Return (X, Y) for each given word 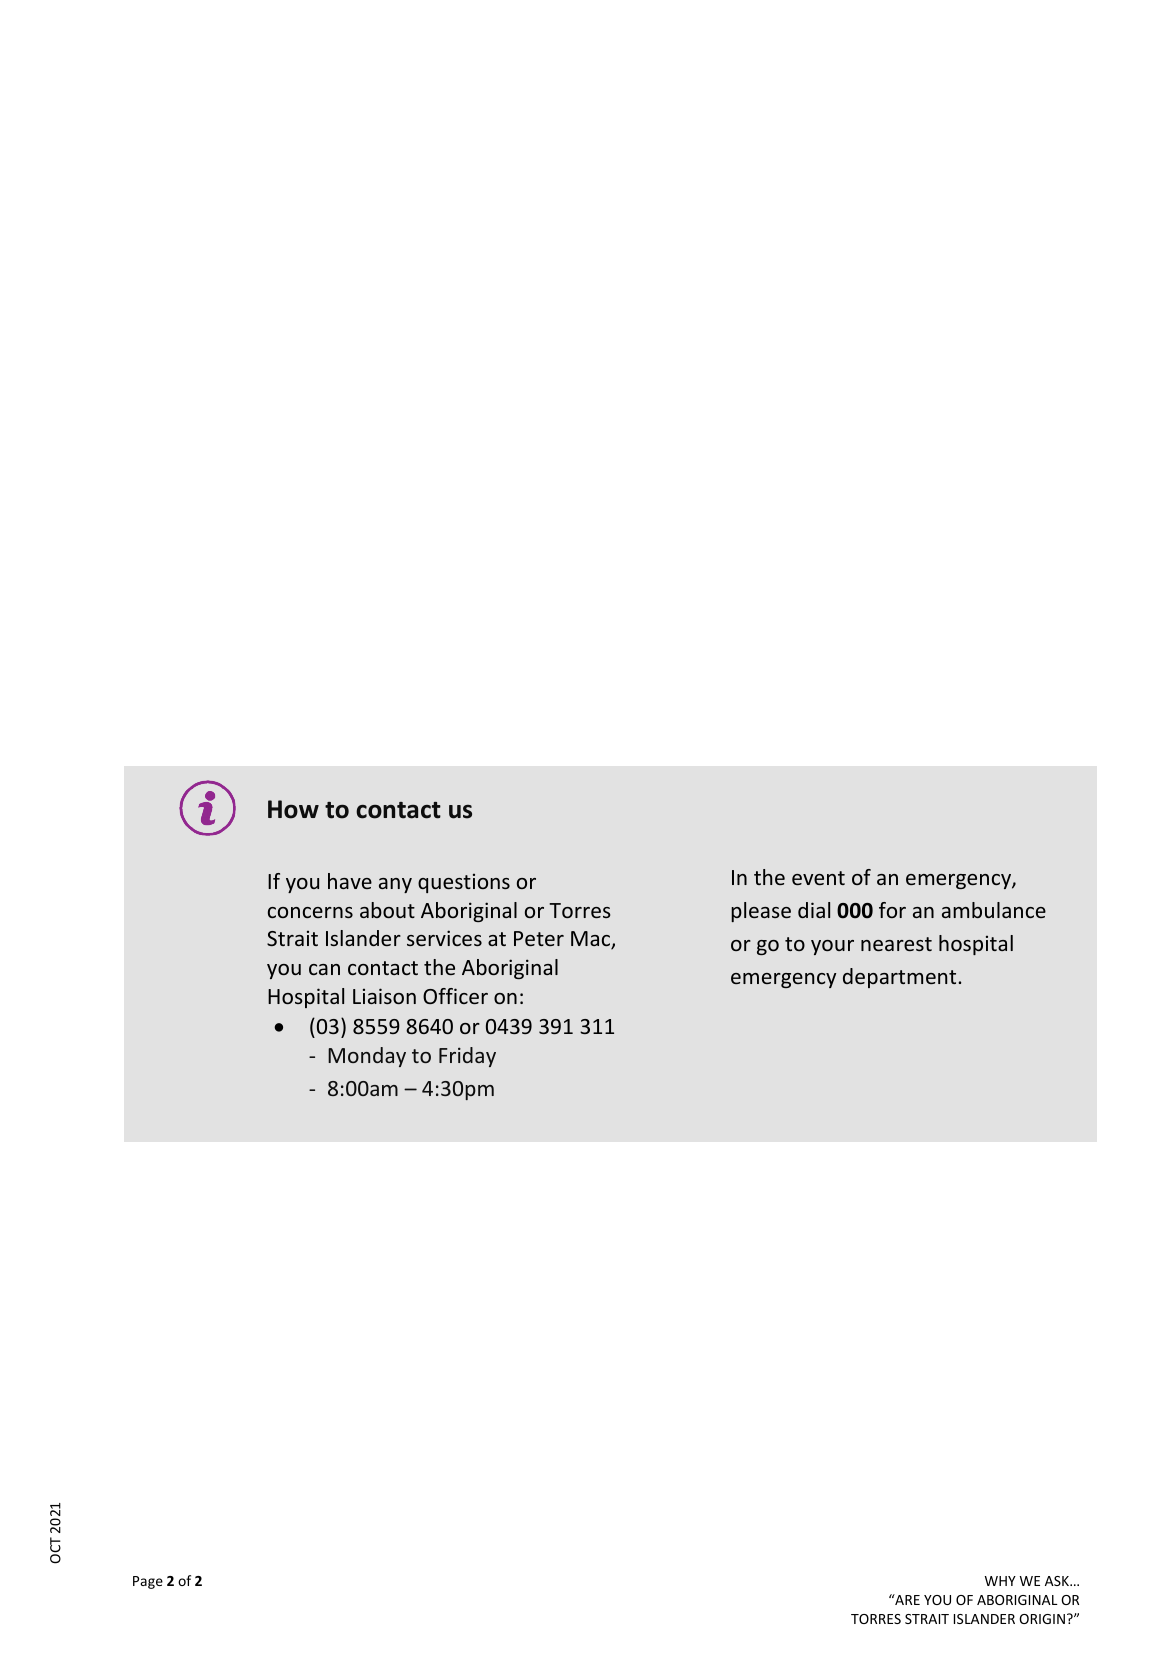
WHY (1000, 1581)
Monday (367, 1057)
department (901, 978)
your (832, 947)
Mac (592, 940)
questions (464, 883)
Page (148, 1582)
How (293, 809)
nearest (896, 944)
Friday (467, 1057)
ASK (1058, 1581)
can (324, 969)
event (818, 878)
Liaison (384, 996)
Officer (455, 996)
